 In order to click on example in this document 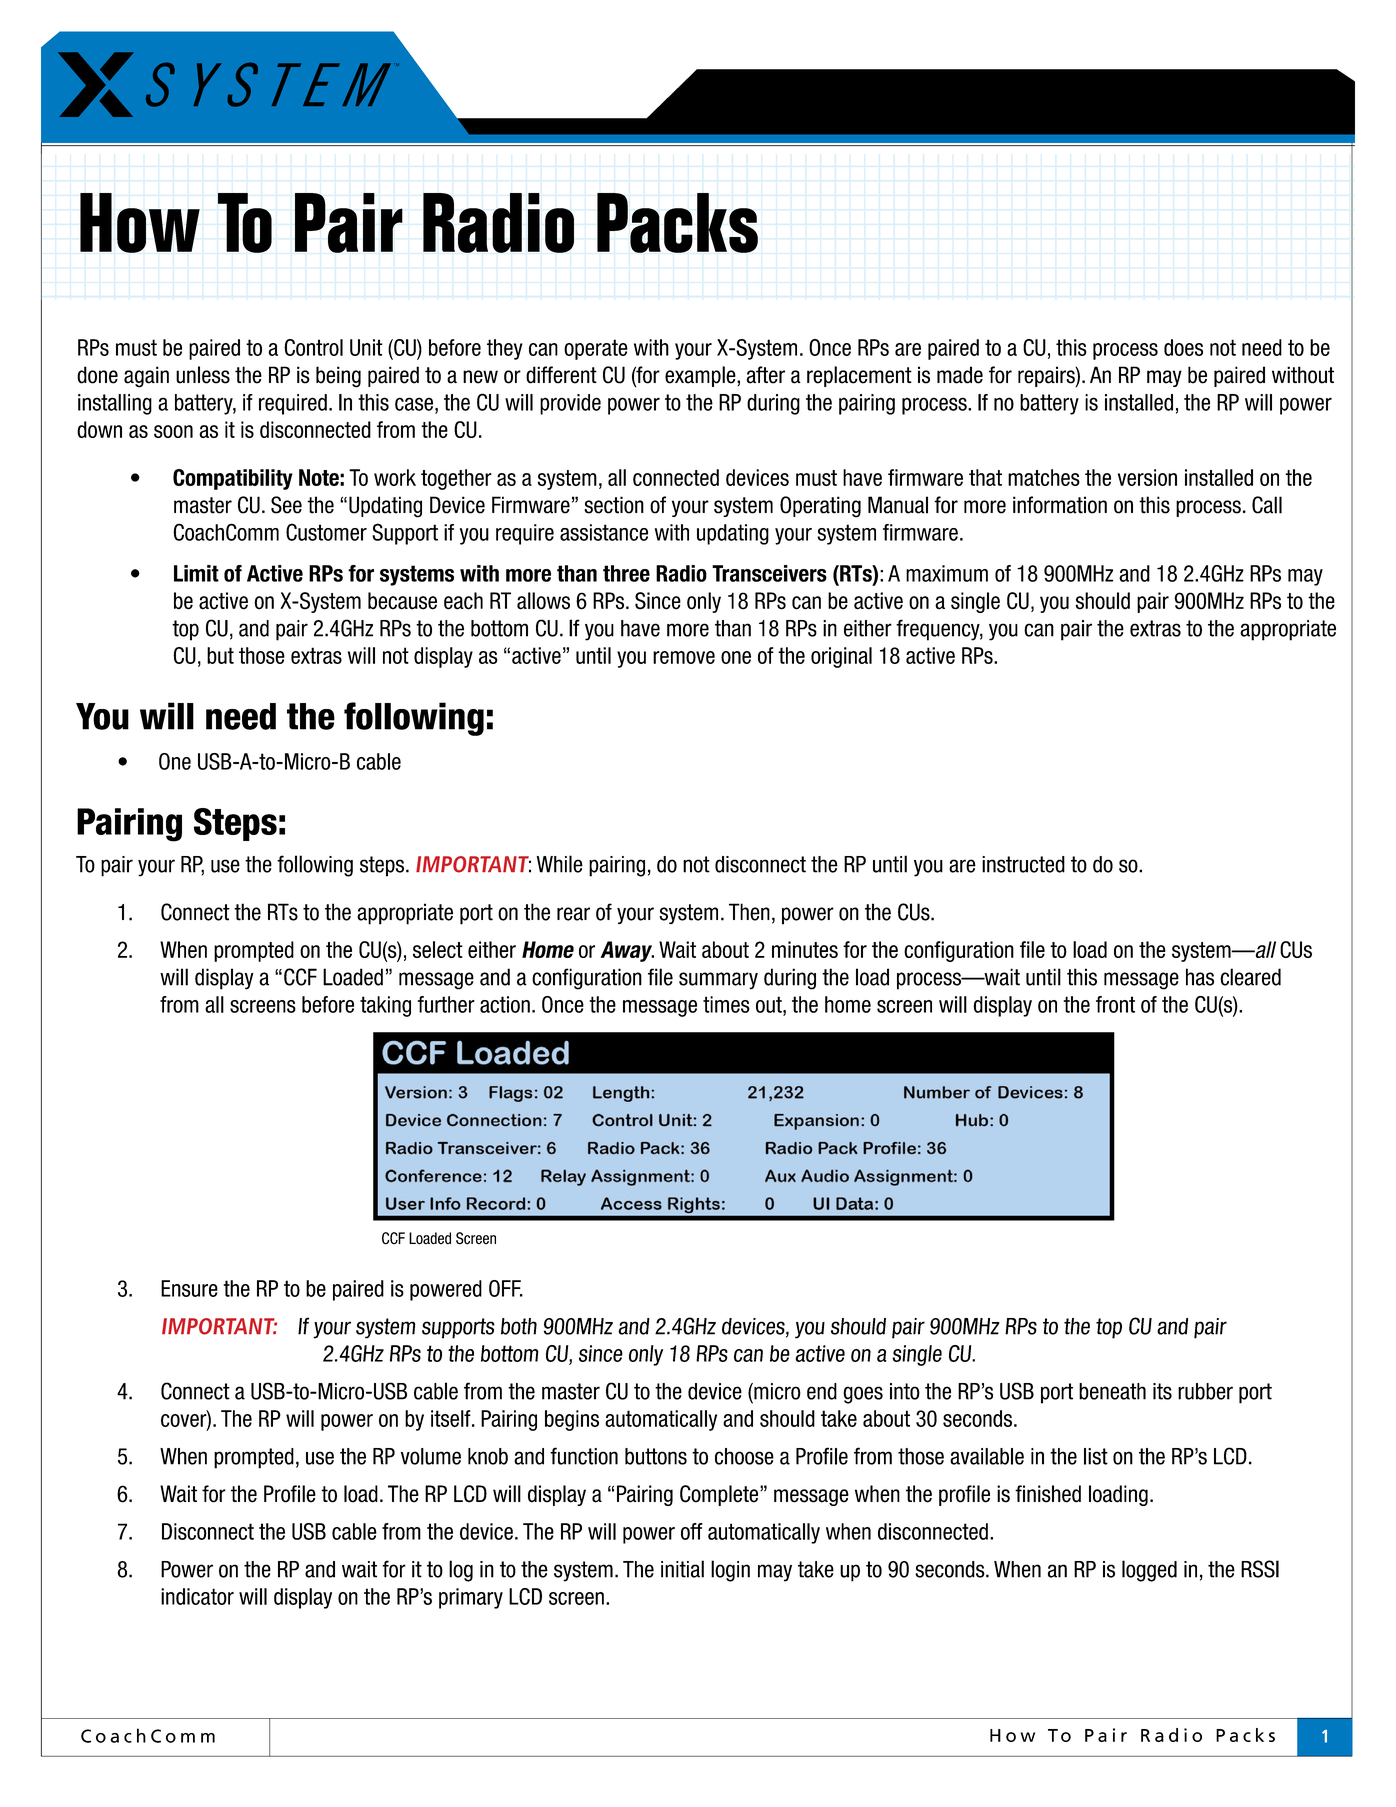, I will do `click(701, 376)`.
